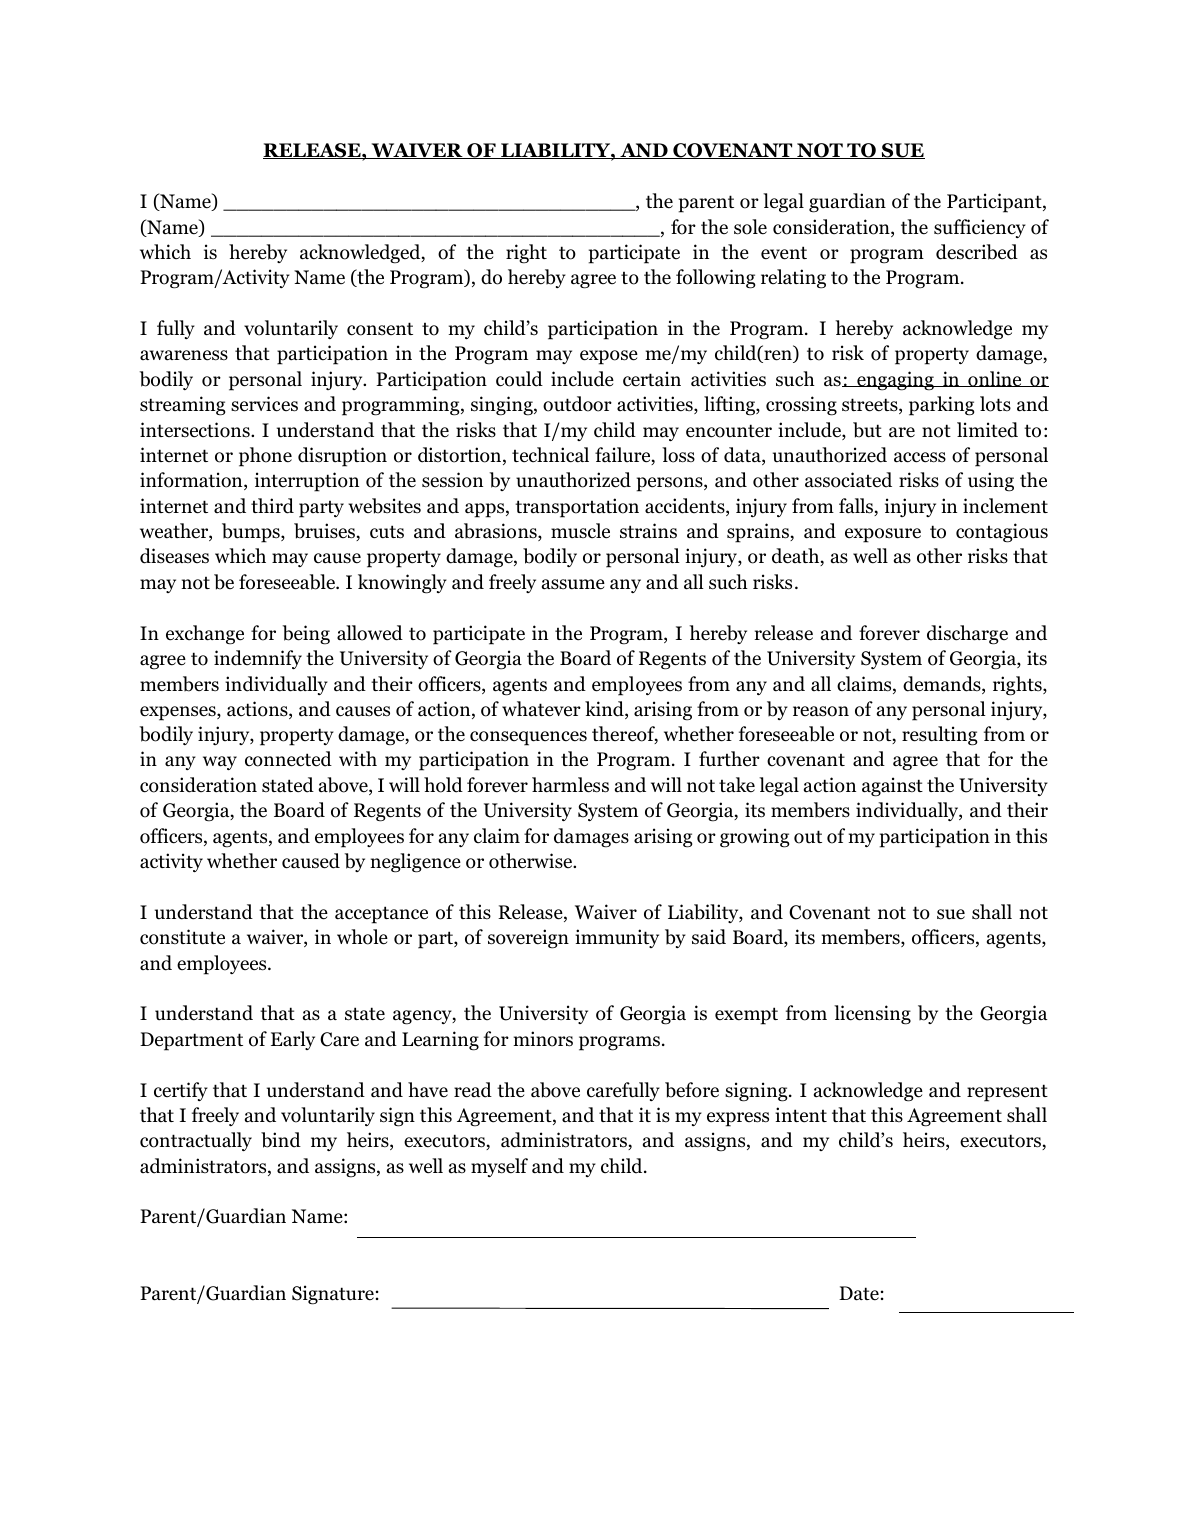  Describe the element at coordinates (380, 329) in the screenshot. I see `consent` at that location.
